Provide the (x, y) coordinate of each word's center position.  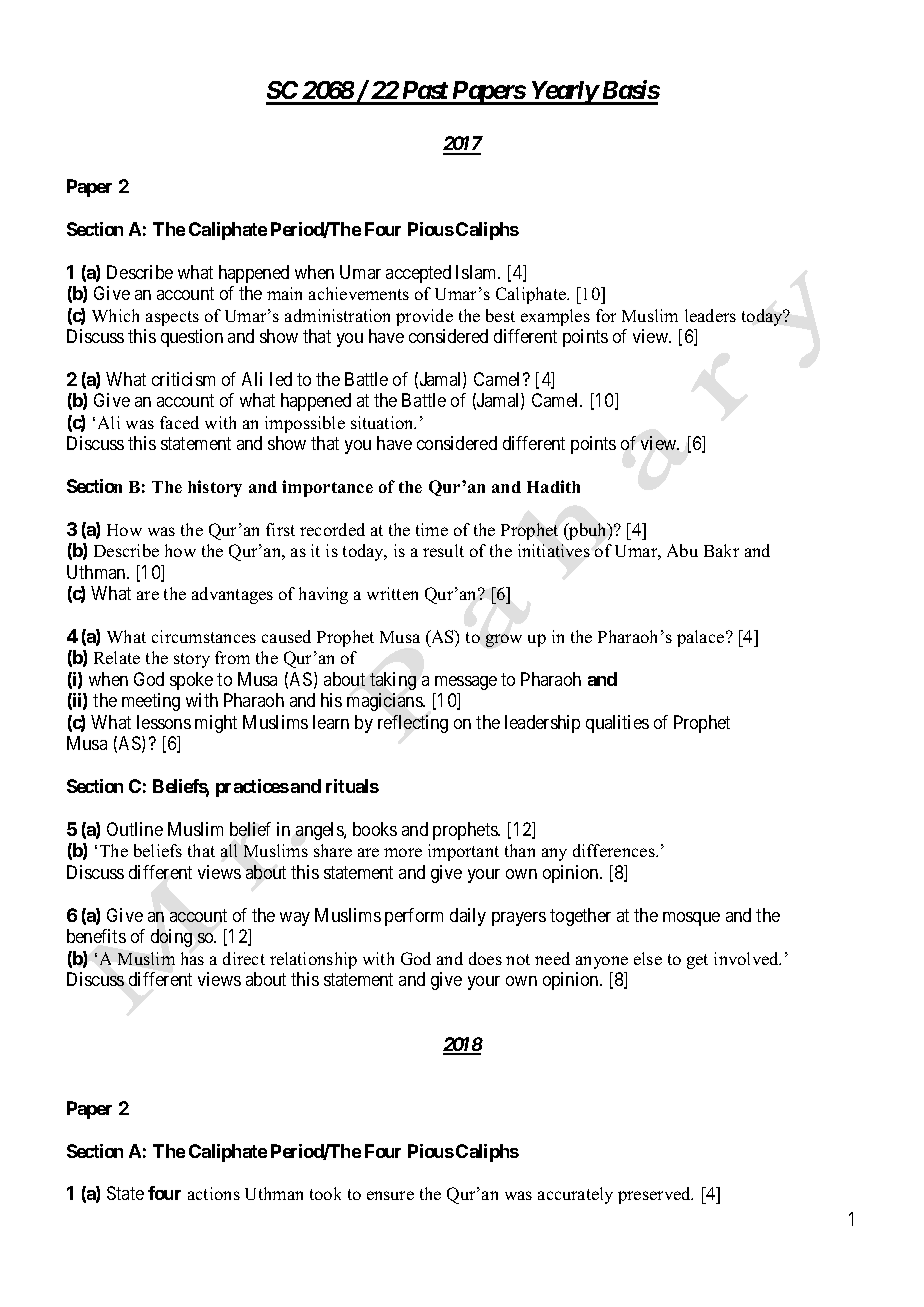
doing (171, 938)
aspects (172, 318)
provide (424, 317)
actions (214, 1193)
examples (555, 317)
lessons (164, 722)
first (280, 529)
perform (414, 917)
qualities (617, 724)
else (648, 958)
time (432, 529)
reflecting (413, 724)
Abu (682, 550)
